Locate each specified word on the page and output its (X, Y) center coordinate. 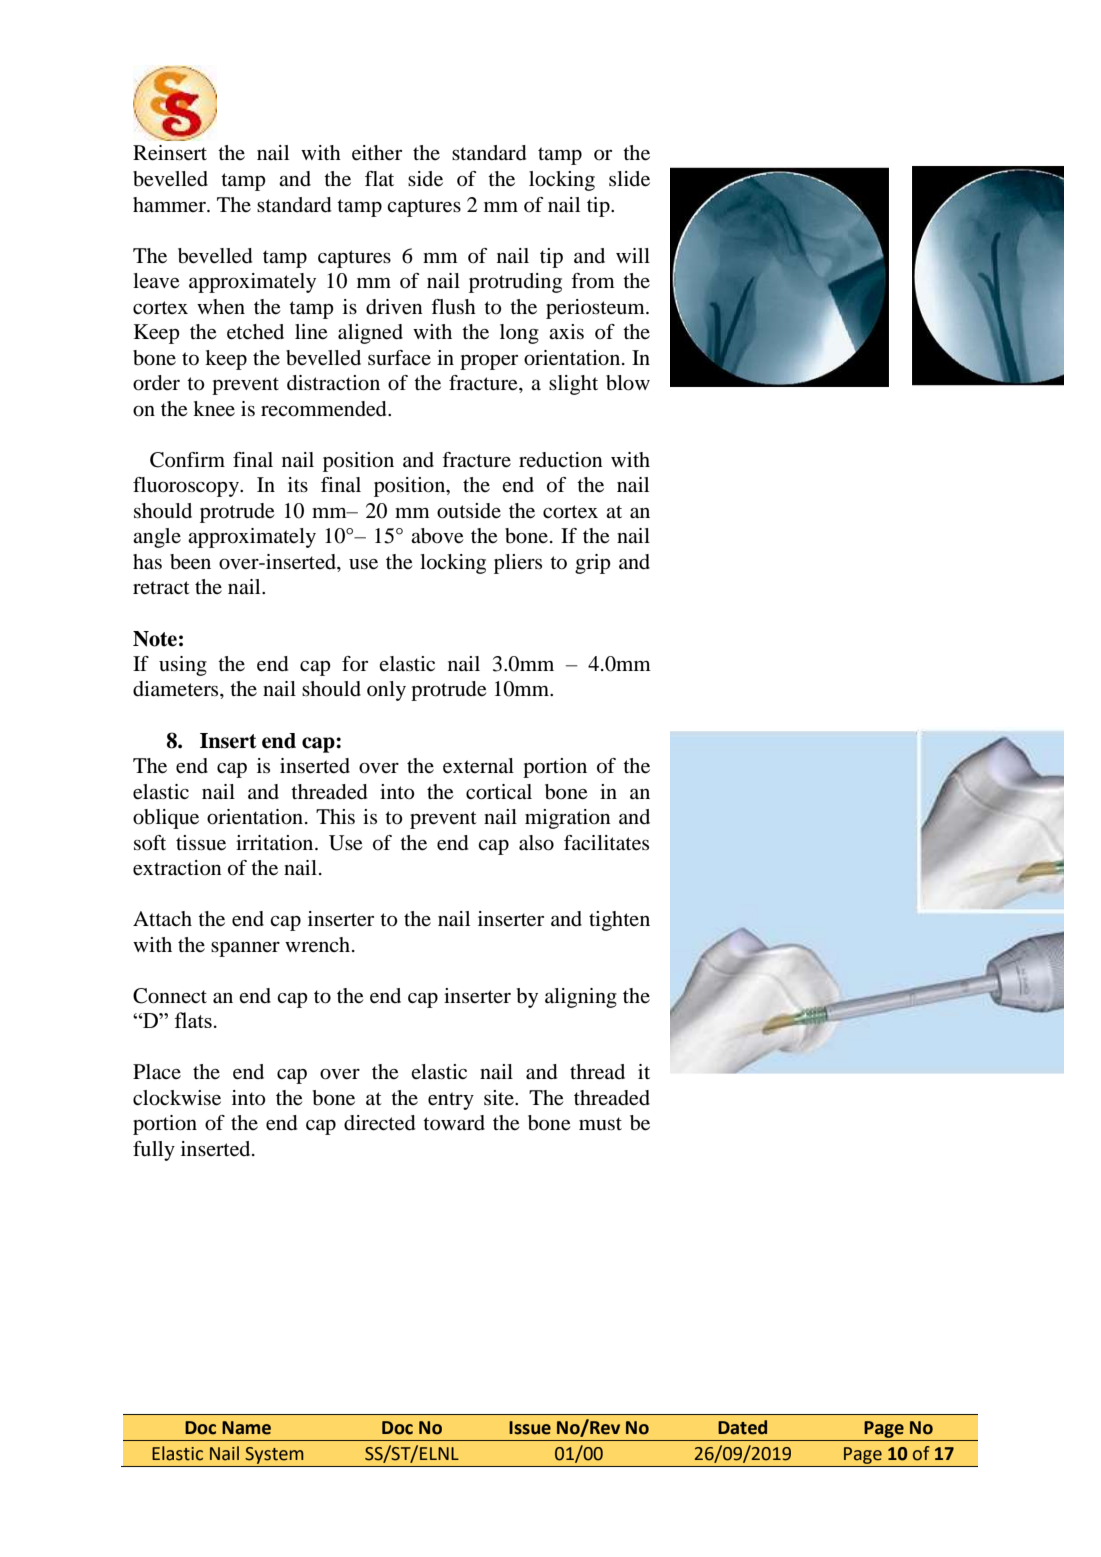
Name (246, 1428)
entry (451, 1101)
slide (629, 179)
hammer (170, 204)
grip (593, 564)
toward (454, 1123)
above (437, 536)
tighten (619, 921)
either (377, 153)
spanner (245, 949)
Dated (742, 1427)
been (190, 562)
